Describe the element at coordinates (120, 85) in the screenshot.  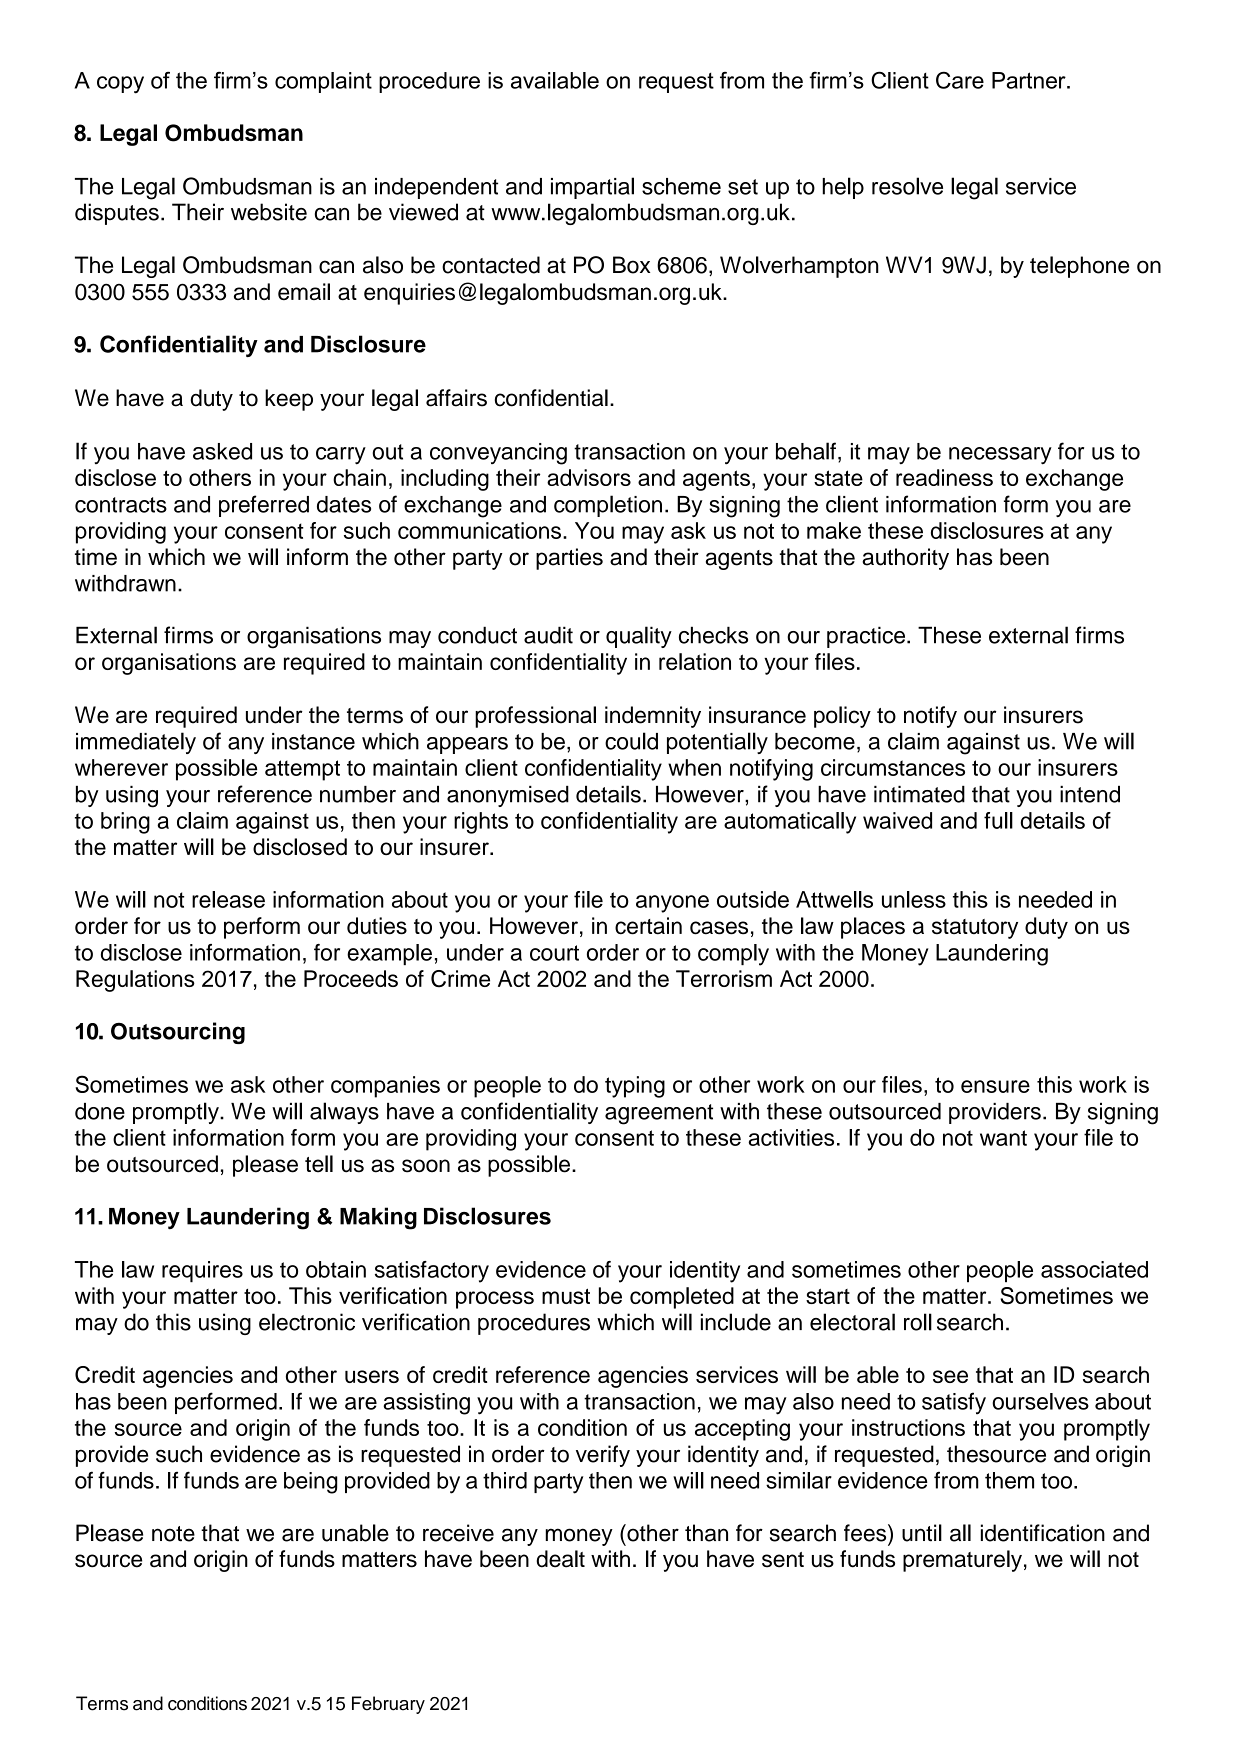
I see `copy` at that location.
